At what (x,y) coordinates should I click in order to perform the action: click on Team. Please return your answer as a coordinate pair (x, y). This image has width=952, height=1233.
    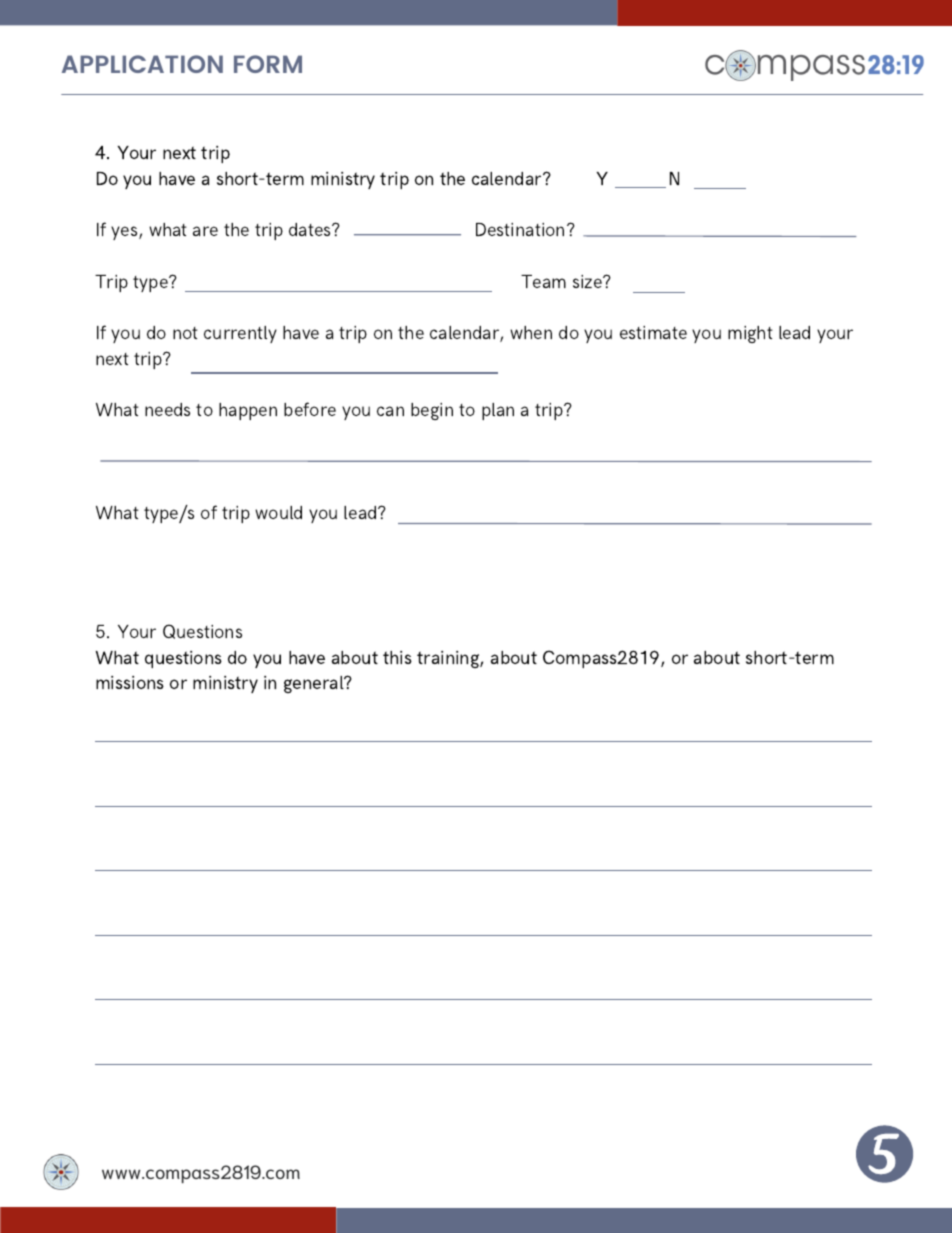
    Looking at the image, I should click on (543, 281).
